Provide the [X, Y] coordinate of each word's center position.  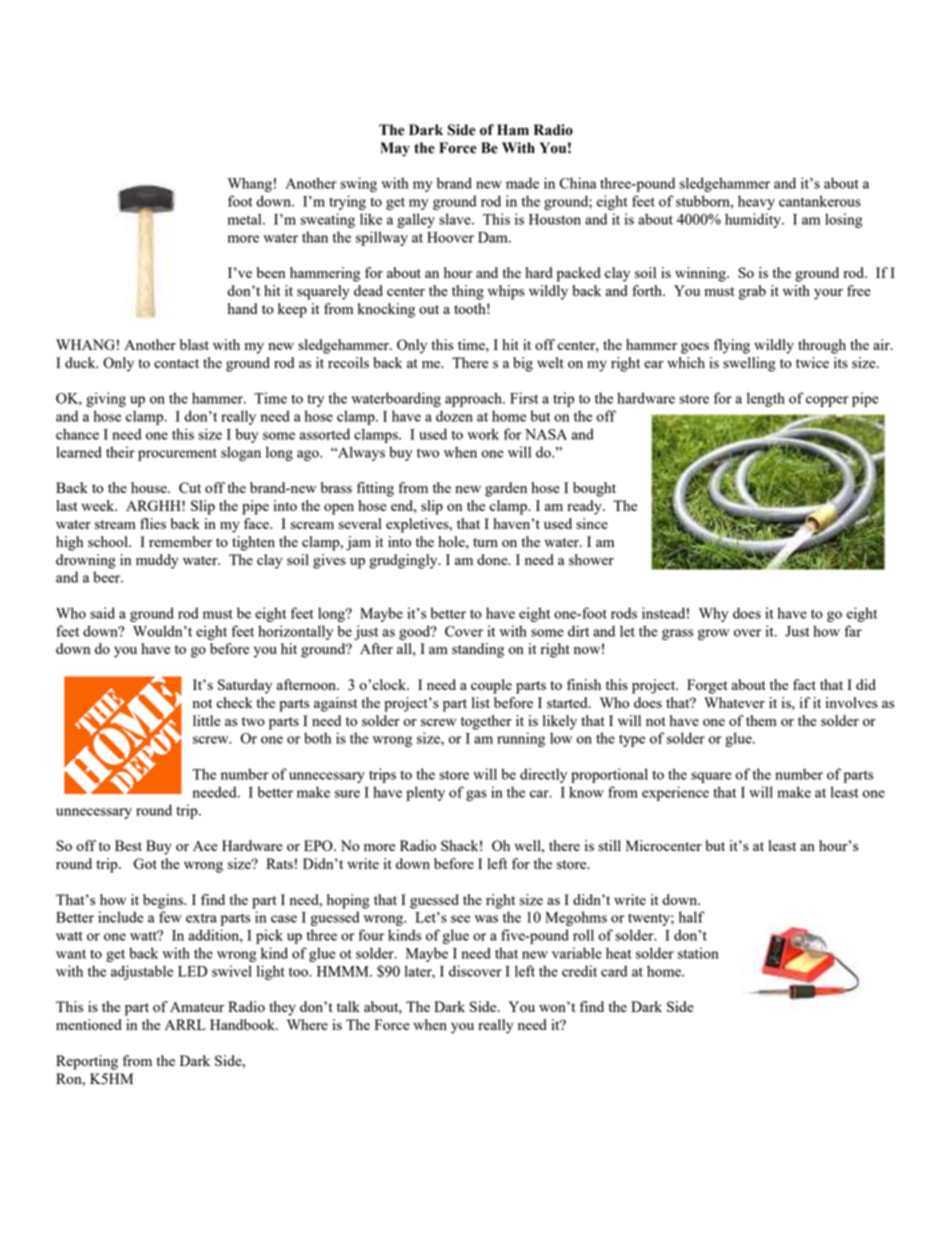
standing [478, 650]
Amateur [197, 1007]
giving [106, 399]
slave [456, 219]
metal [246, 219]
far [853, 631]
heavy [756, 202]
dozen [454, 416]
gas [476, 795]
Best [128, 845]
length [766, 399]
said [102, 613]
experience [675, 793]
